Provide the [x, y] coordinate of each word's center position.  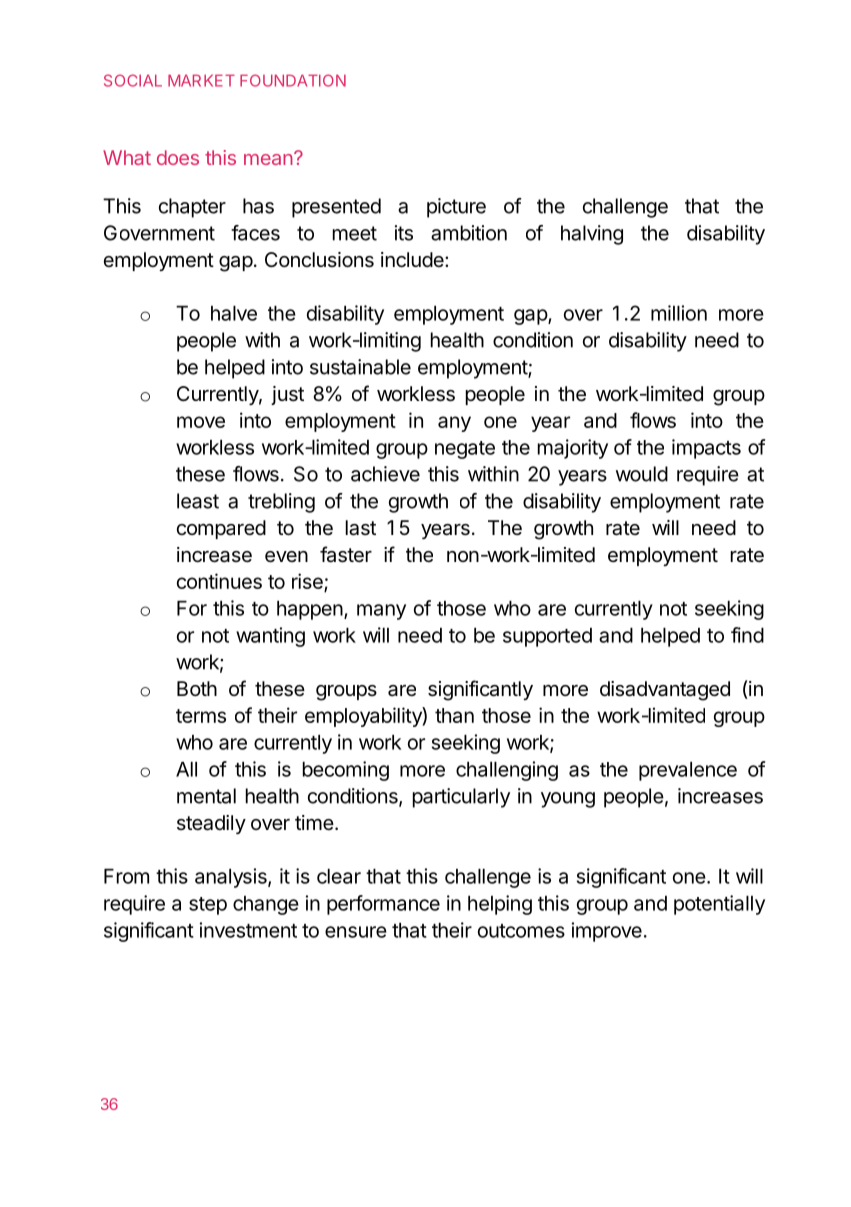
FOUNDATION [293, 80]
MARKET [201, 80]
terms [201, 716]
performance [383, 905]
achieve [385, 474]
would [642, 474]
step [208, 906]
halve [234, 313]
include [413, 260]
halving [592, 235]
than [454, 715]
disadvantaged [665, 691]
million [679, 313]
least [198, 501]
